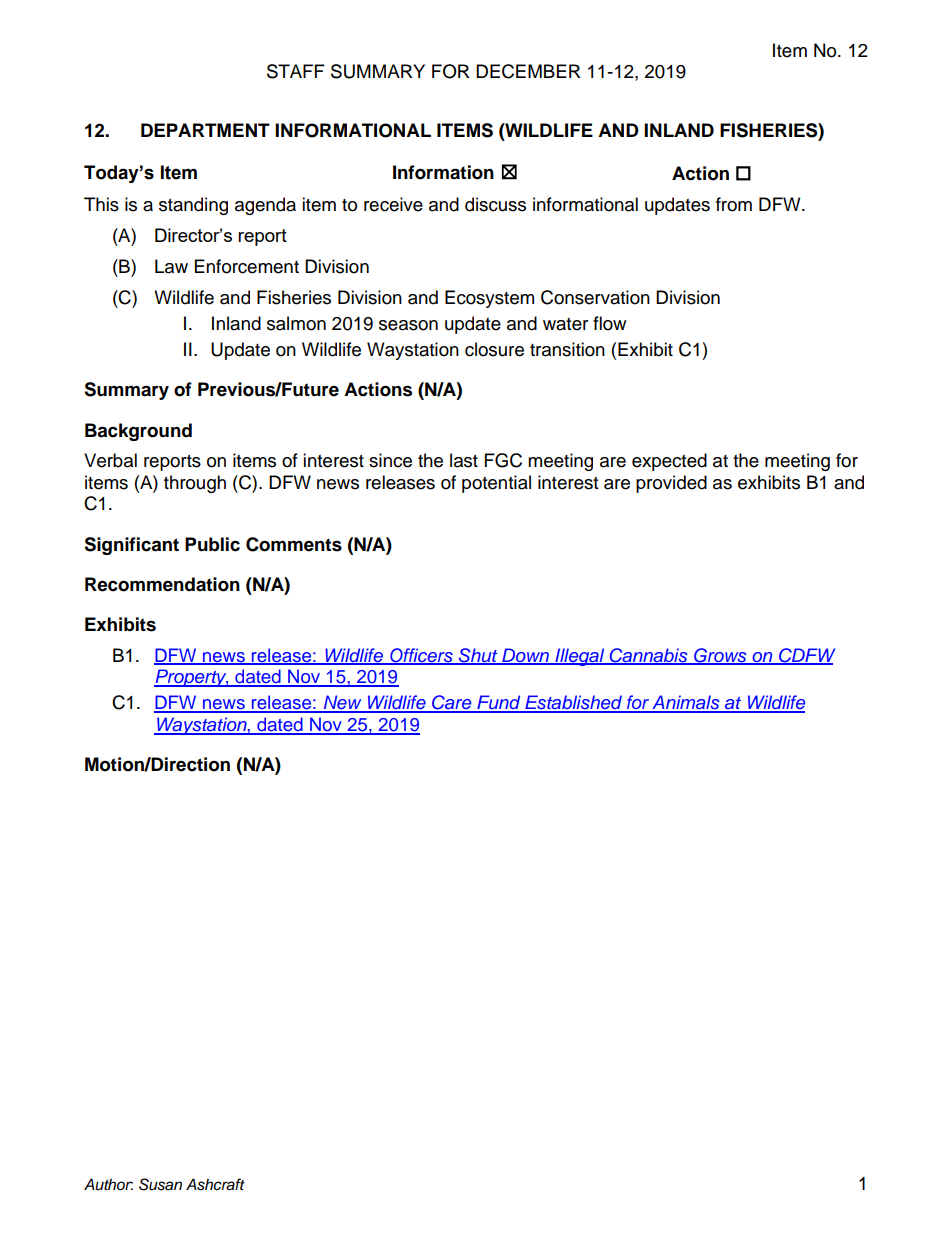  What do you see at coordinates (191, 678) in the screenshot?
I see `Property` at bounding box center [191, 678].
